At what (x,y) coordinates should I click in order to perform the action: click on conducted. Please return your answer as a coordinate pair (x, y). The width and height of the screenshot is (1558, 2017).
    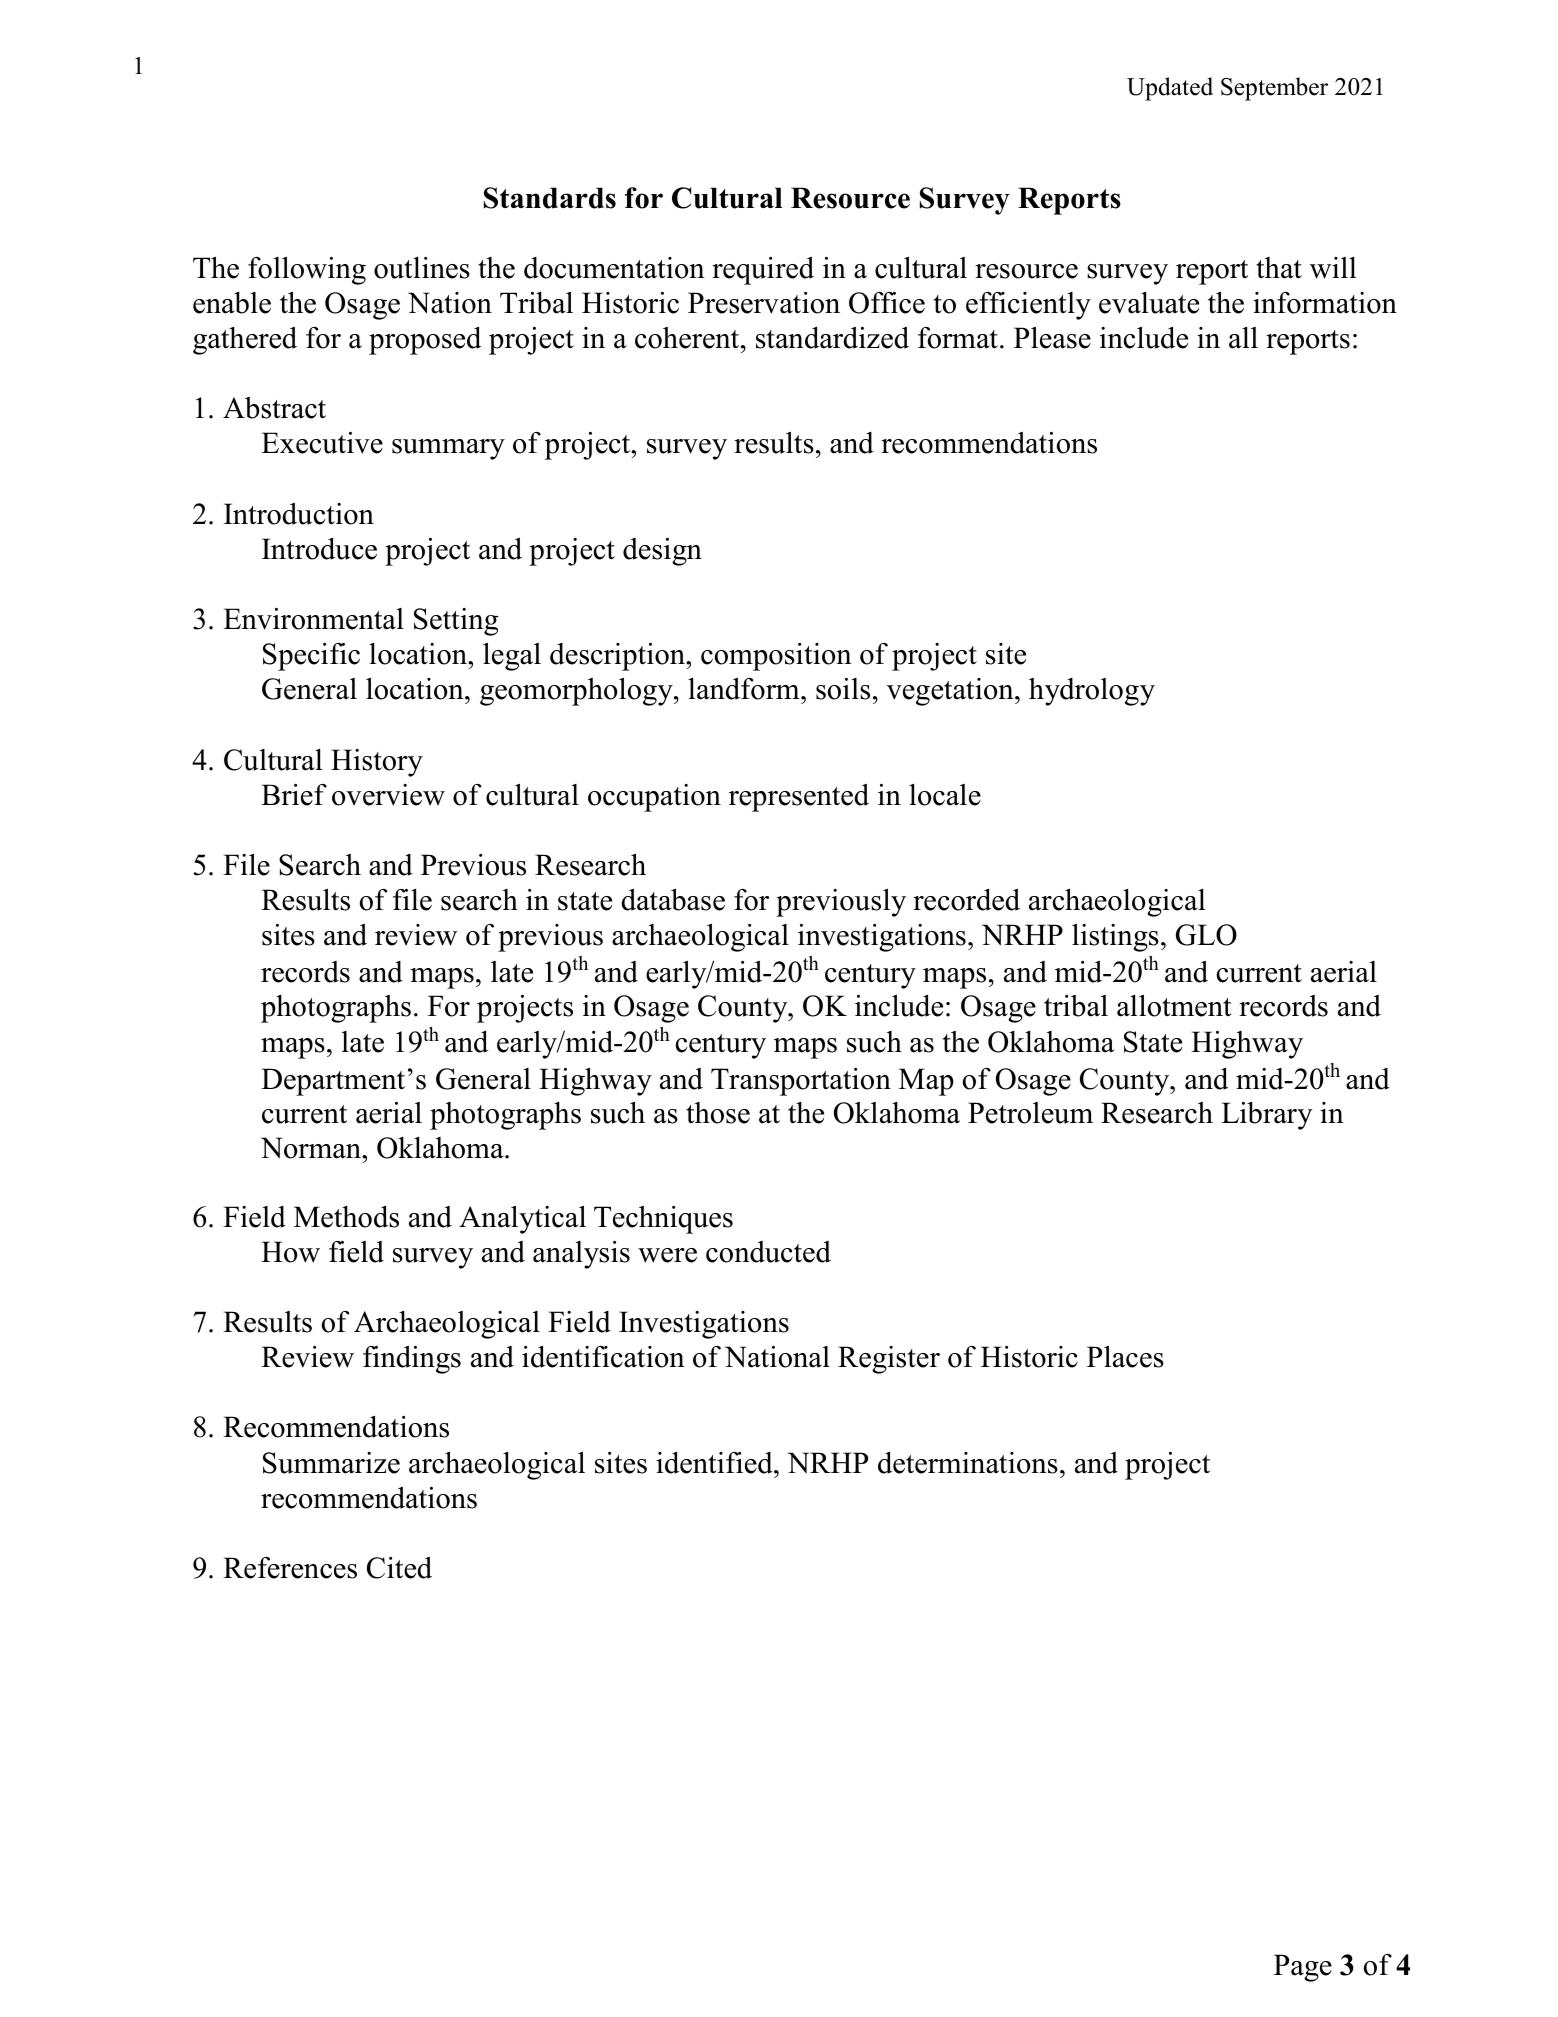
    Looking at the image, I should click on (768, 1252).
